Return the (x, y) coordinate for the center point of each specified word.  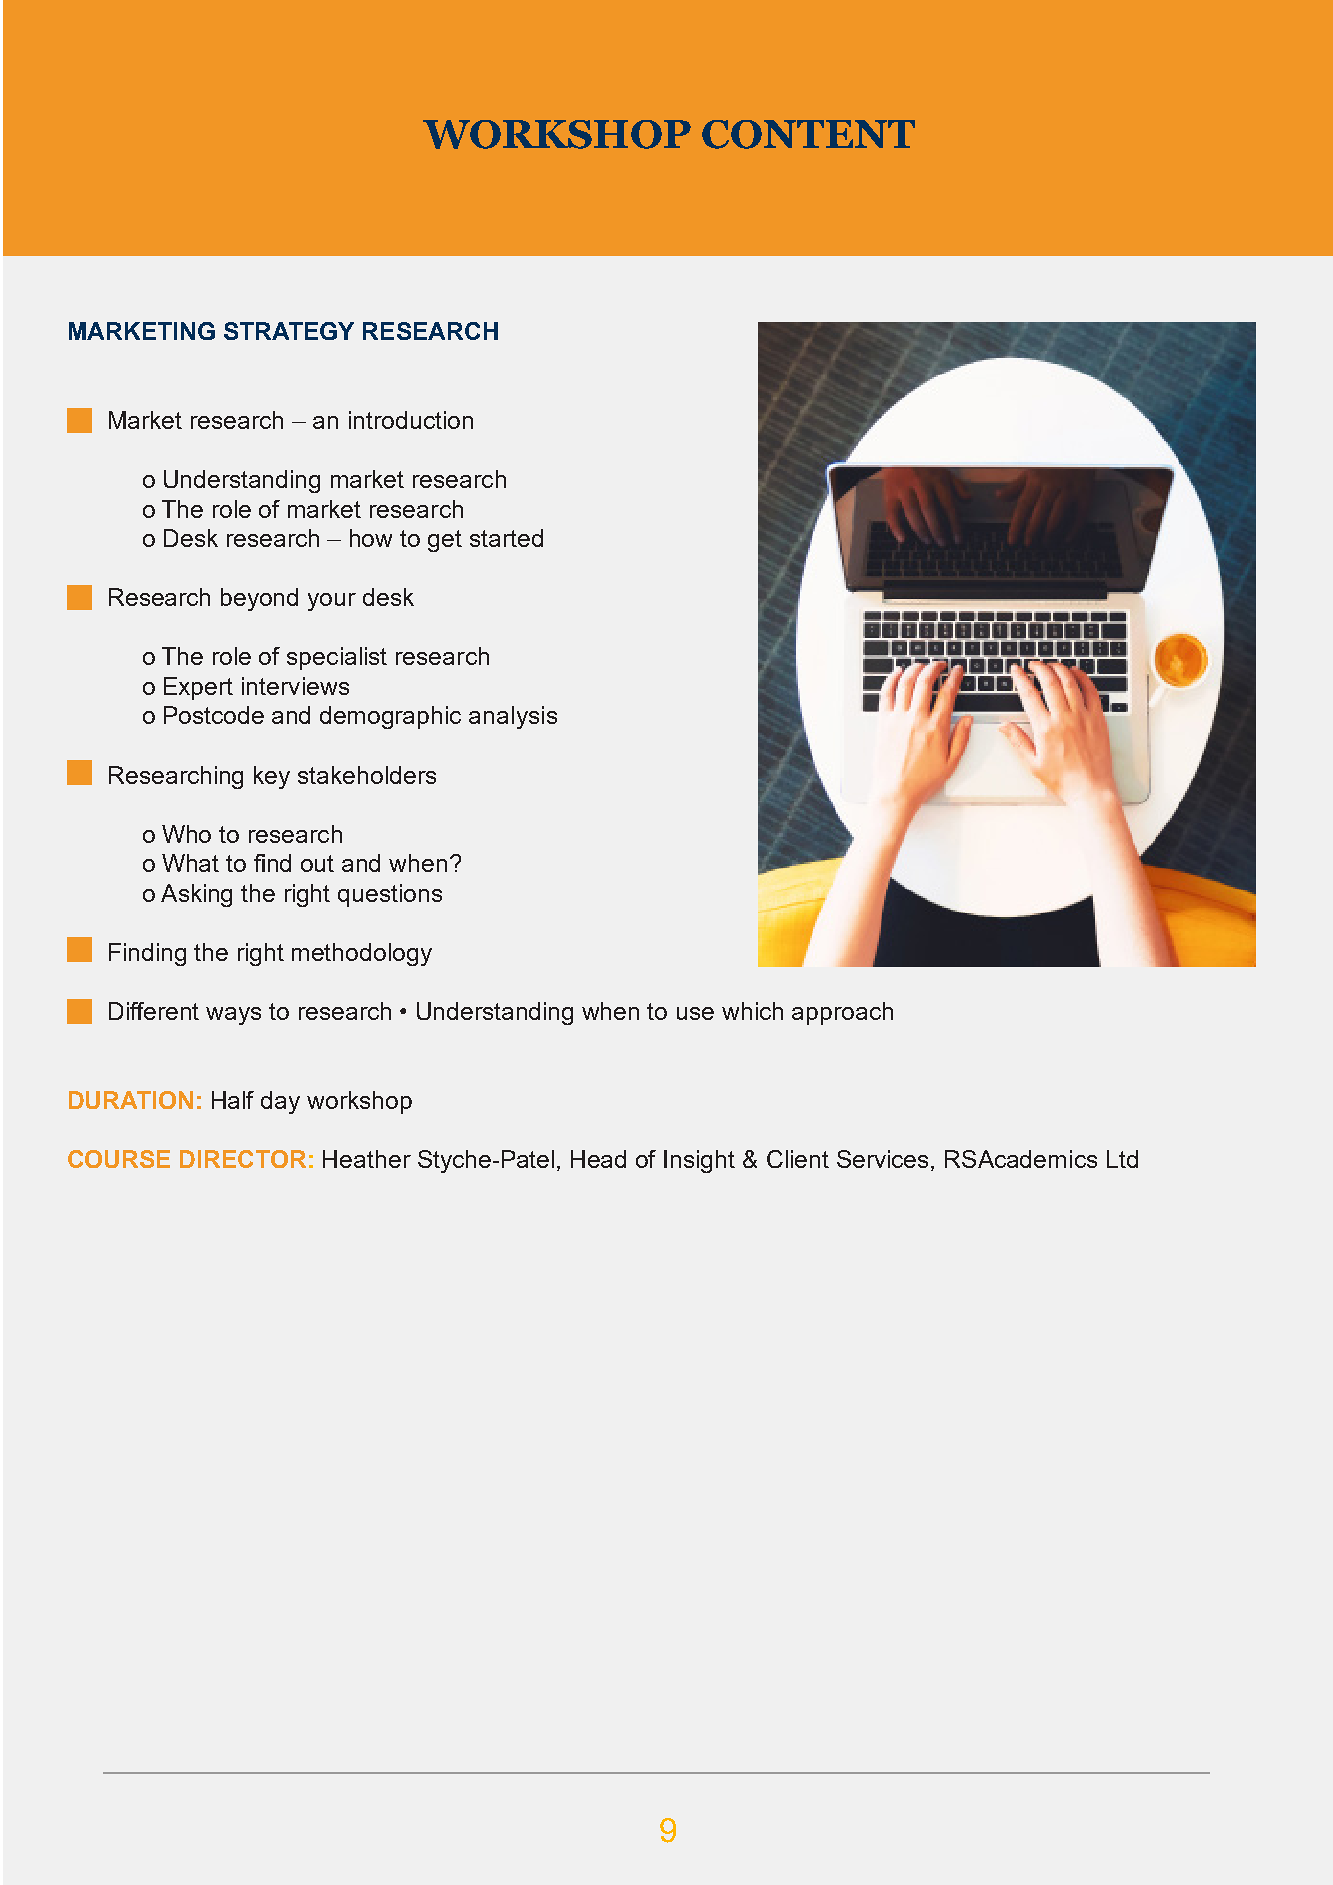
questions (390, 895)
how (371, 538)
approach (842, 1013)
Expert (198, 688)
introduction (411, 420)
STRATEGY (289, 331)
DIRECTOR (243, 1159)
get (445, 541)
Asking (196, 895)
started (506, 538)
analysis (513, 717)
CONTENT (808, 134)
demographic (390, 717)
